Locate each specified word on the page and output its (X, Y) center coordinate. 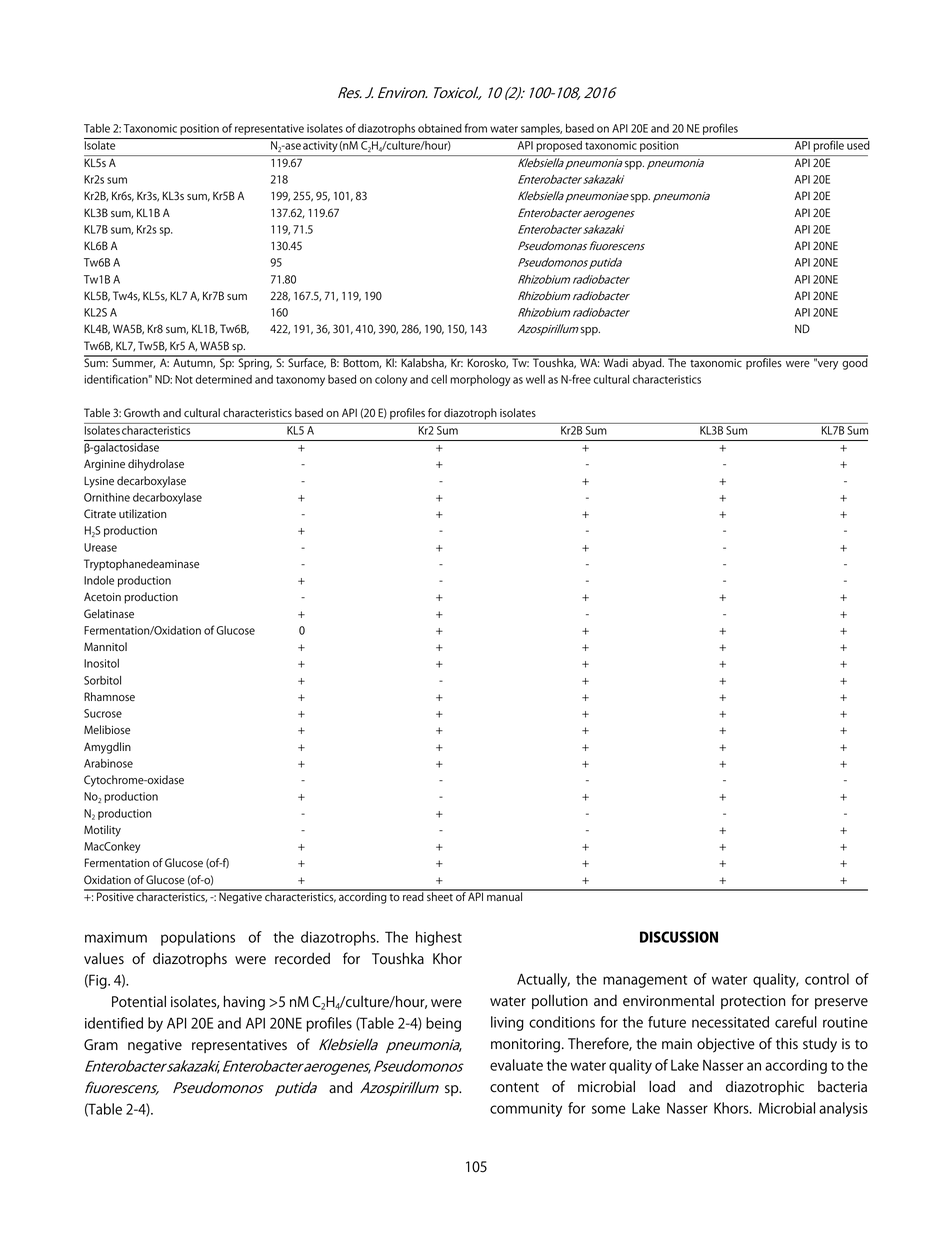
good (854, 363)
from (476, 128)
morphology (480, 380)
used (858, 145)
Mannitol (105, 647)
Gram (101, 1045)
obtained (440, 128)
